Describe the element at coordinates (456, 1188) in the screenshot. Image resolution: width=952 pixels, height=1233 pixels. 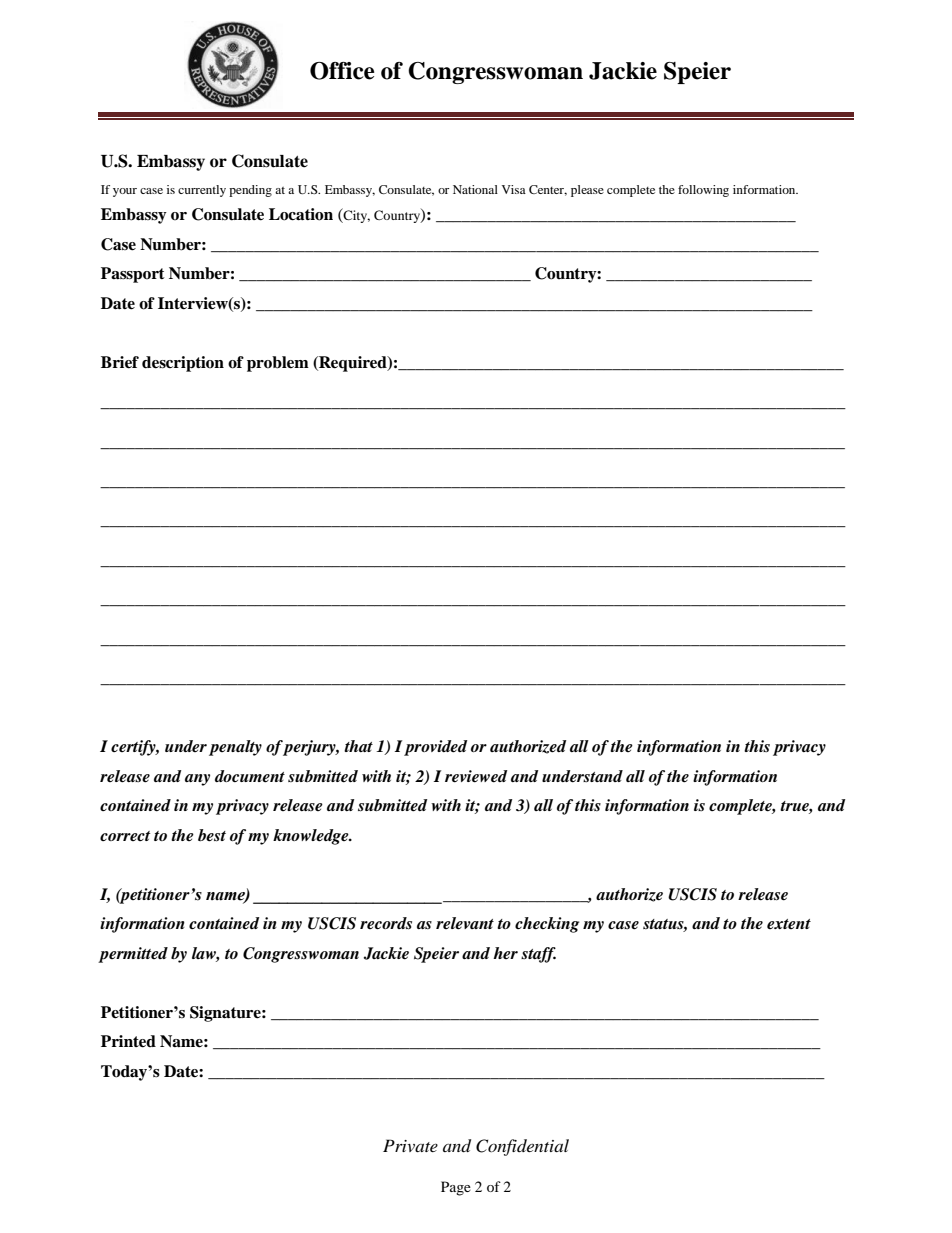
I see `Page` at that location.
